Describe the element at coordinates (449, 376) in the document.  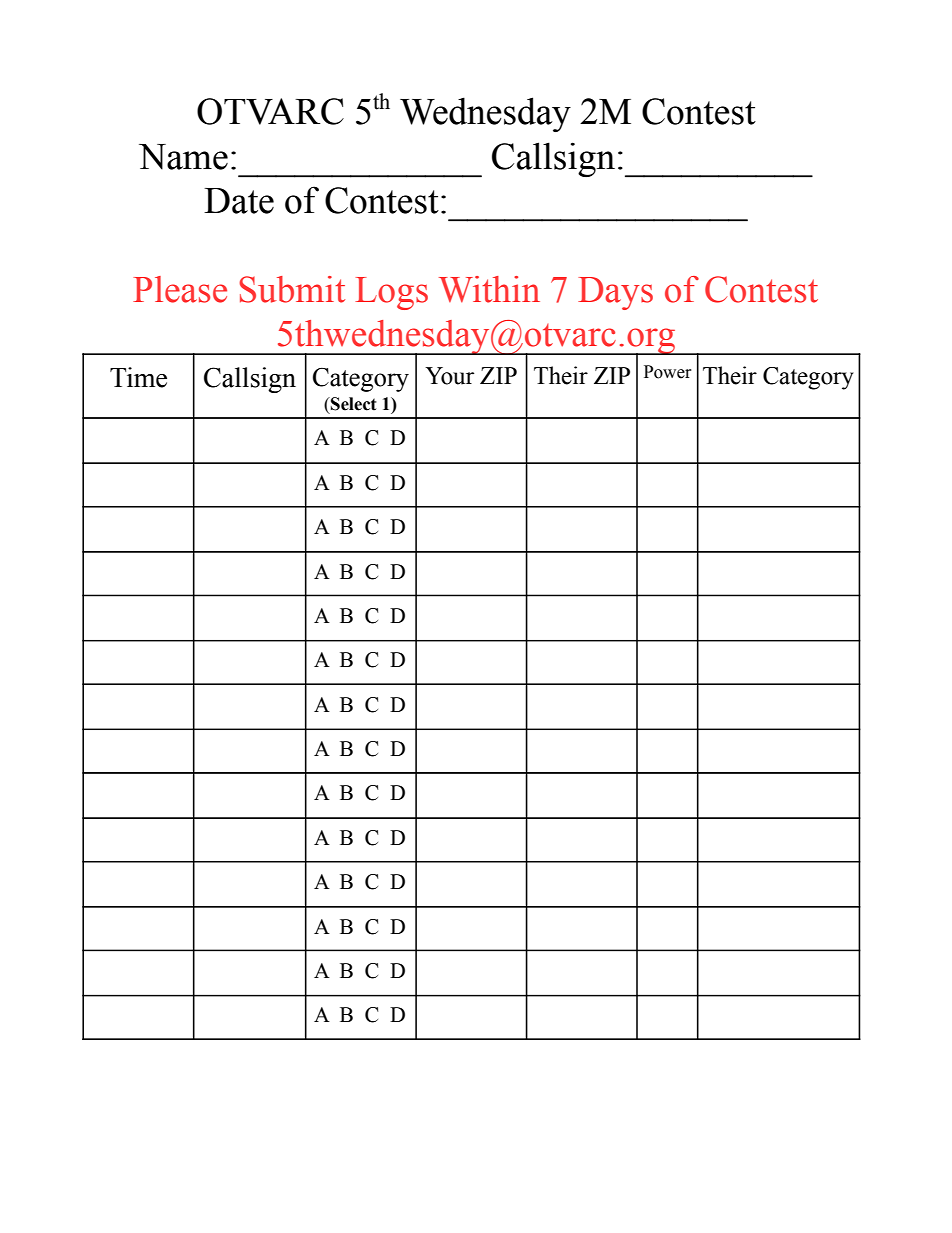
I see `Your` at that location.
